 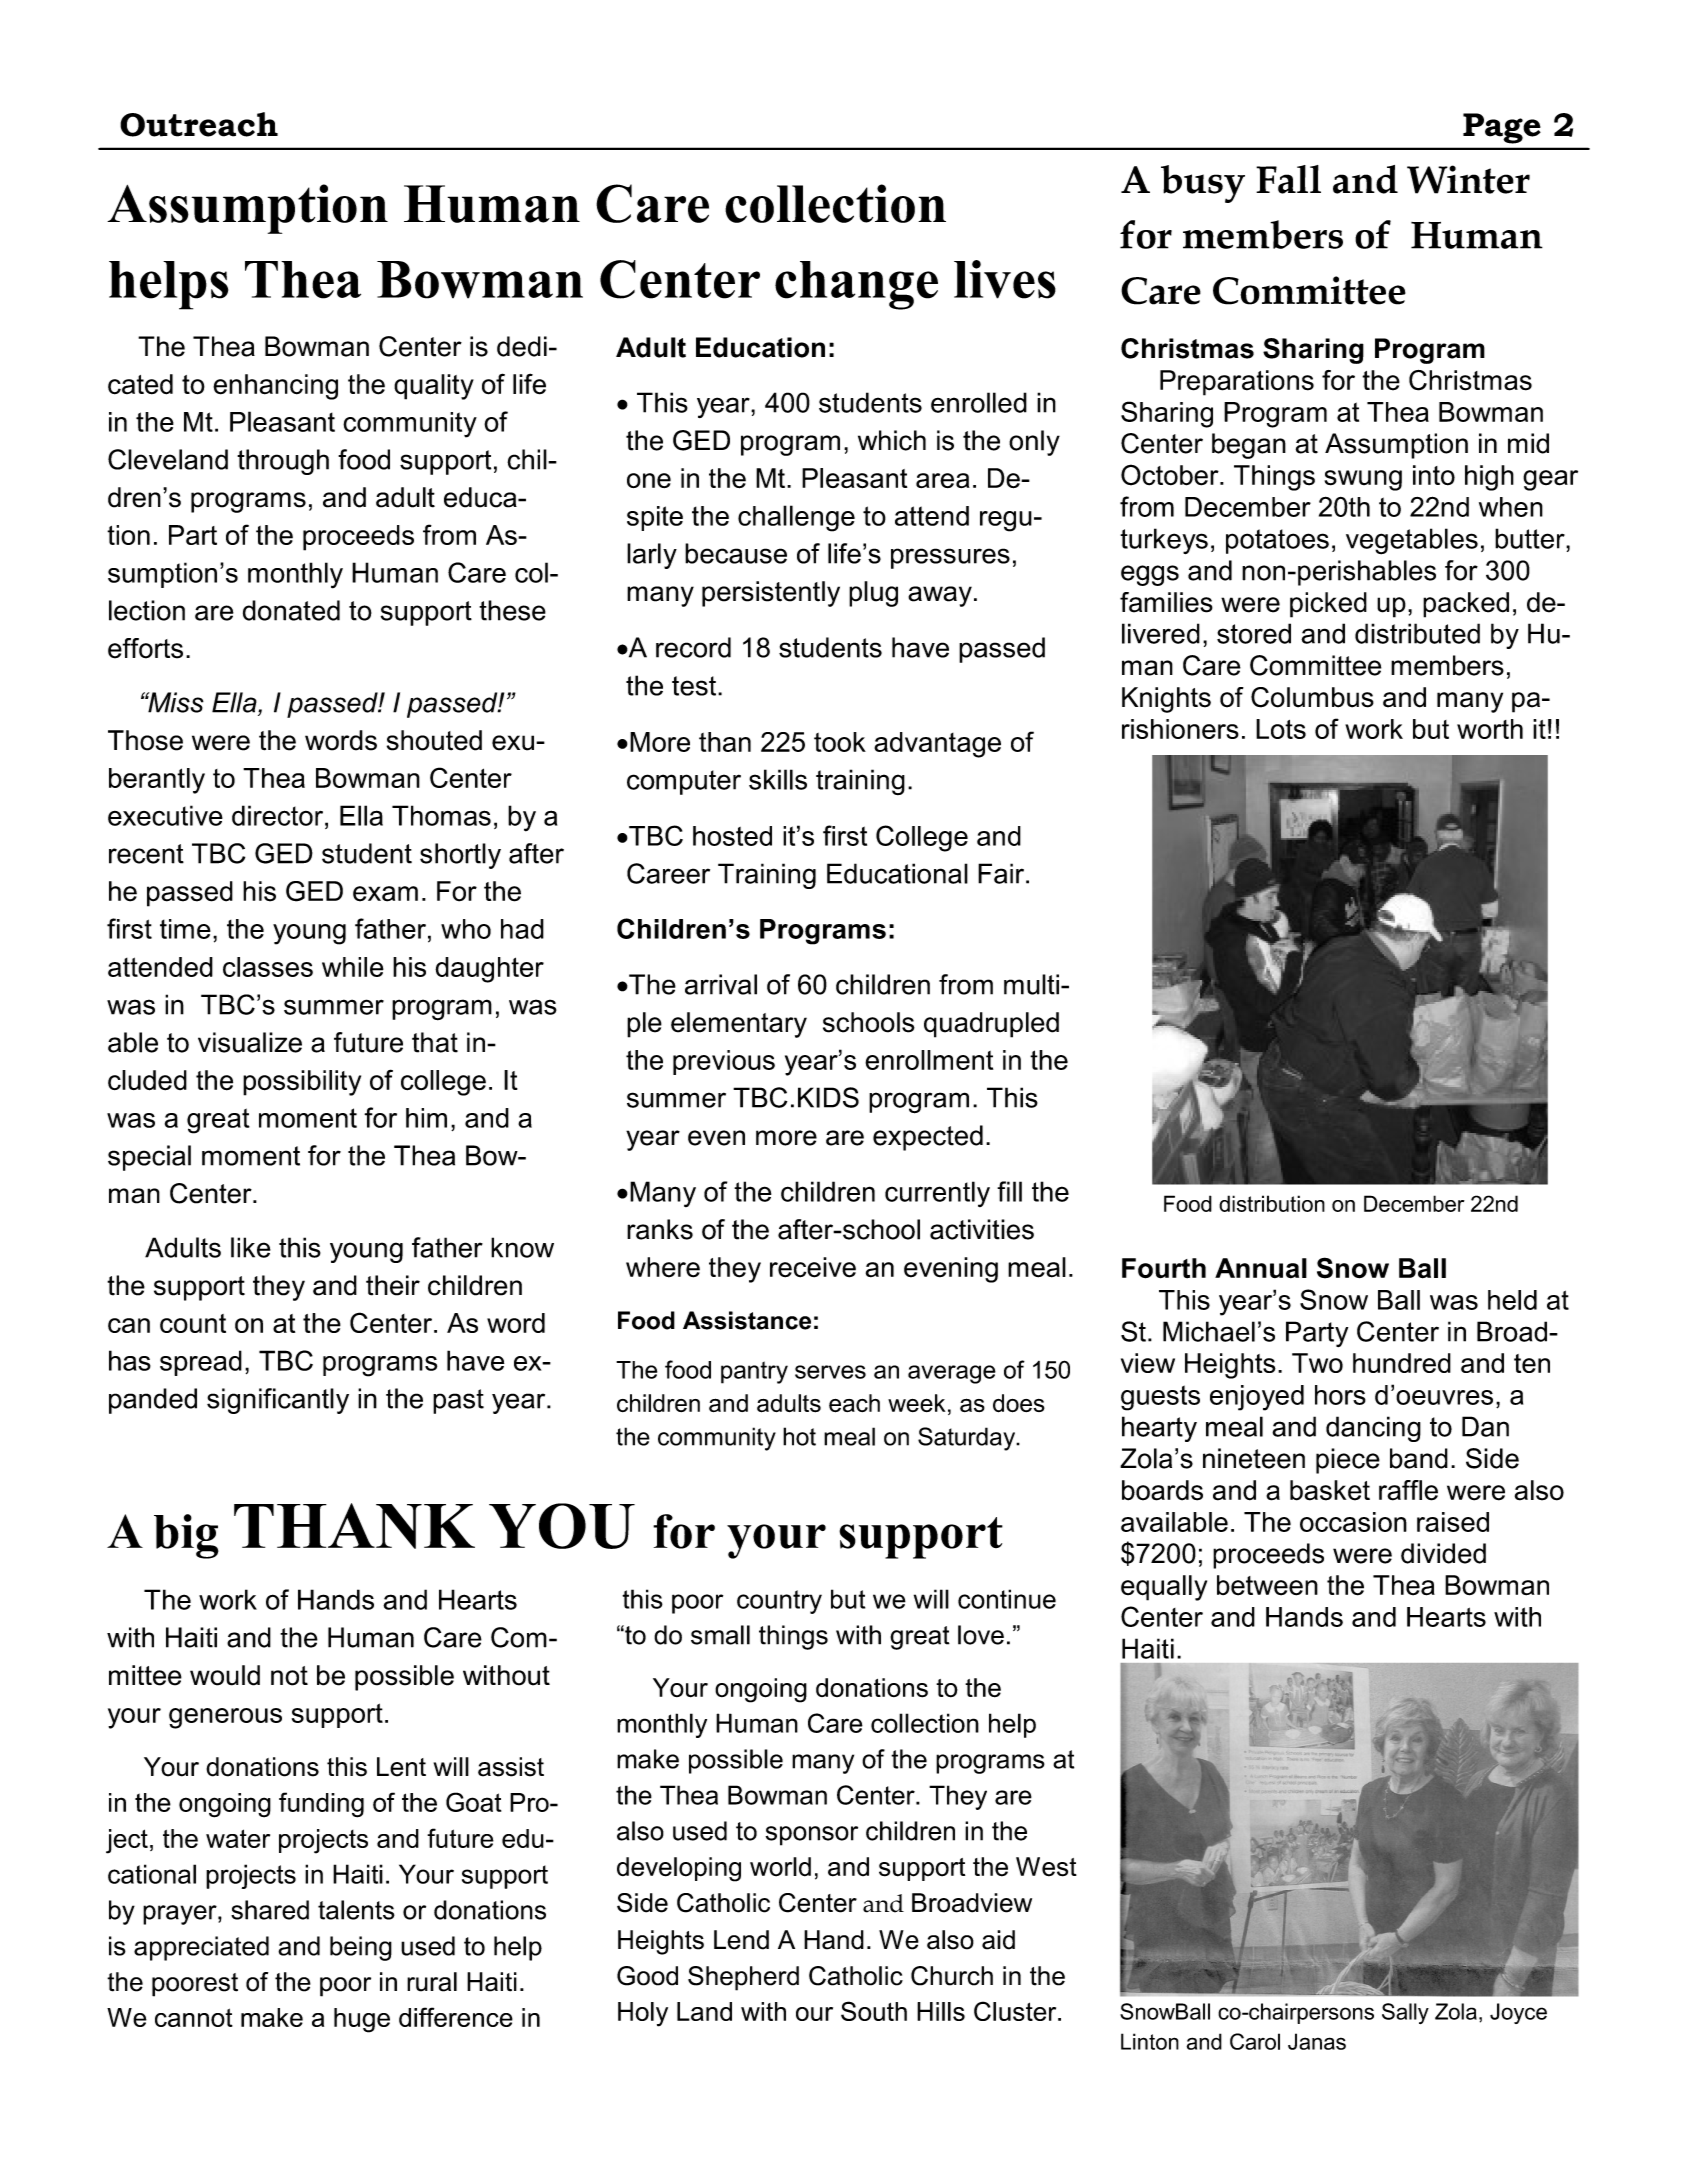 I want to click on enhancing, so click(x=275, y=387).
